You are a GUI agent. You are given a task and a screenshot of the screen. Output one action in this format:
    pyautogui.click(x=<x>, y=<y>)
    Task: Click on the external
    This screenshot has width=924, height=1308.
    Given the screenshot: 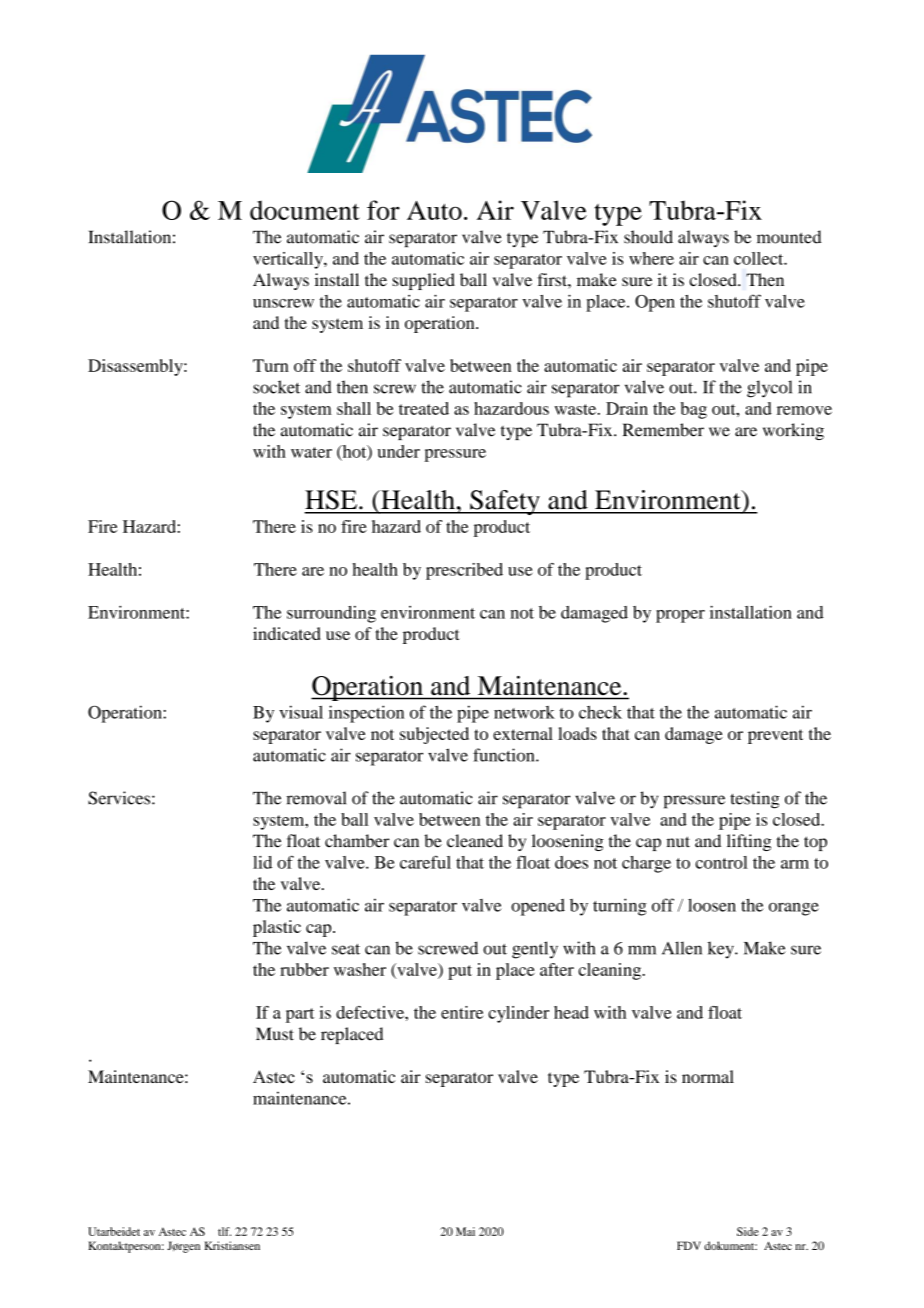 What is the action you would take?
    pyautogui.click(x=523, y=733)
